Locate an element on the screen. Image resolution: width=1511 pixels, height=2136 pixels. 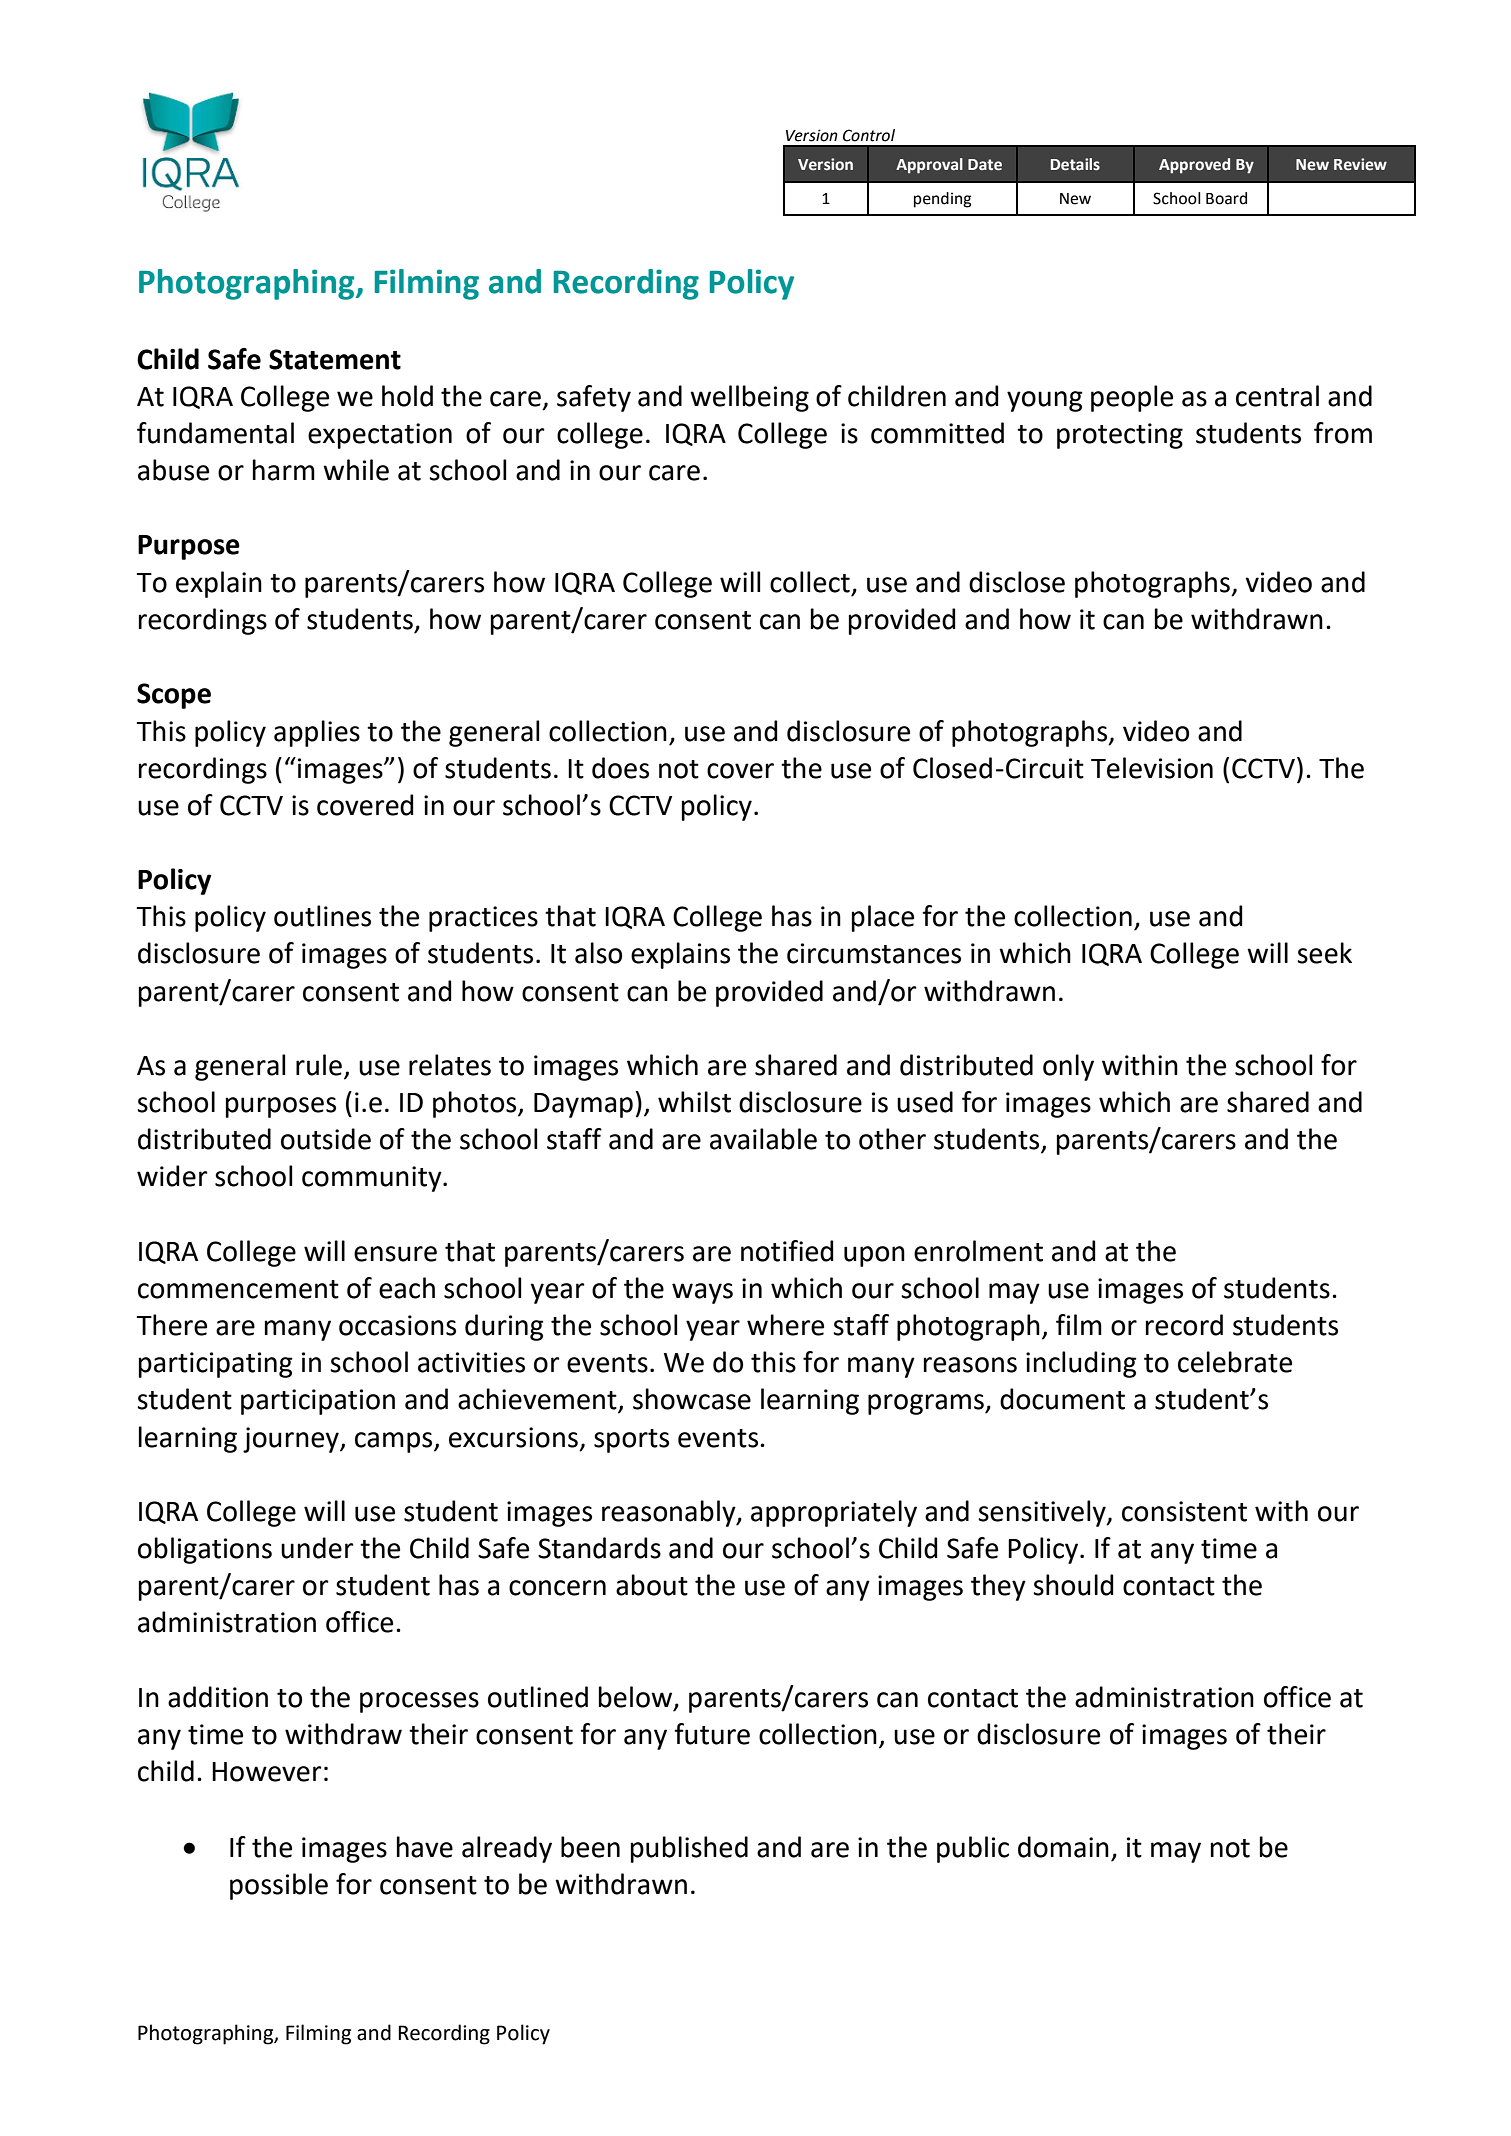
wellbeing is located at coordinates (749, 398).
